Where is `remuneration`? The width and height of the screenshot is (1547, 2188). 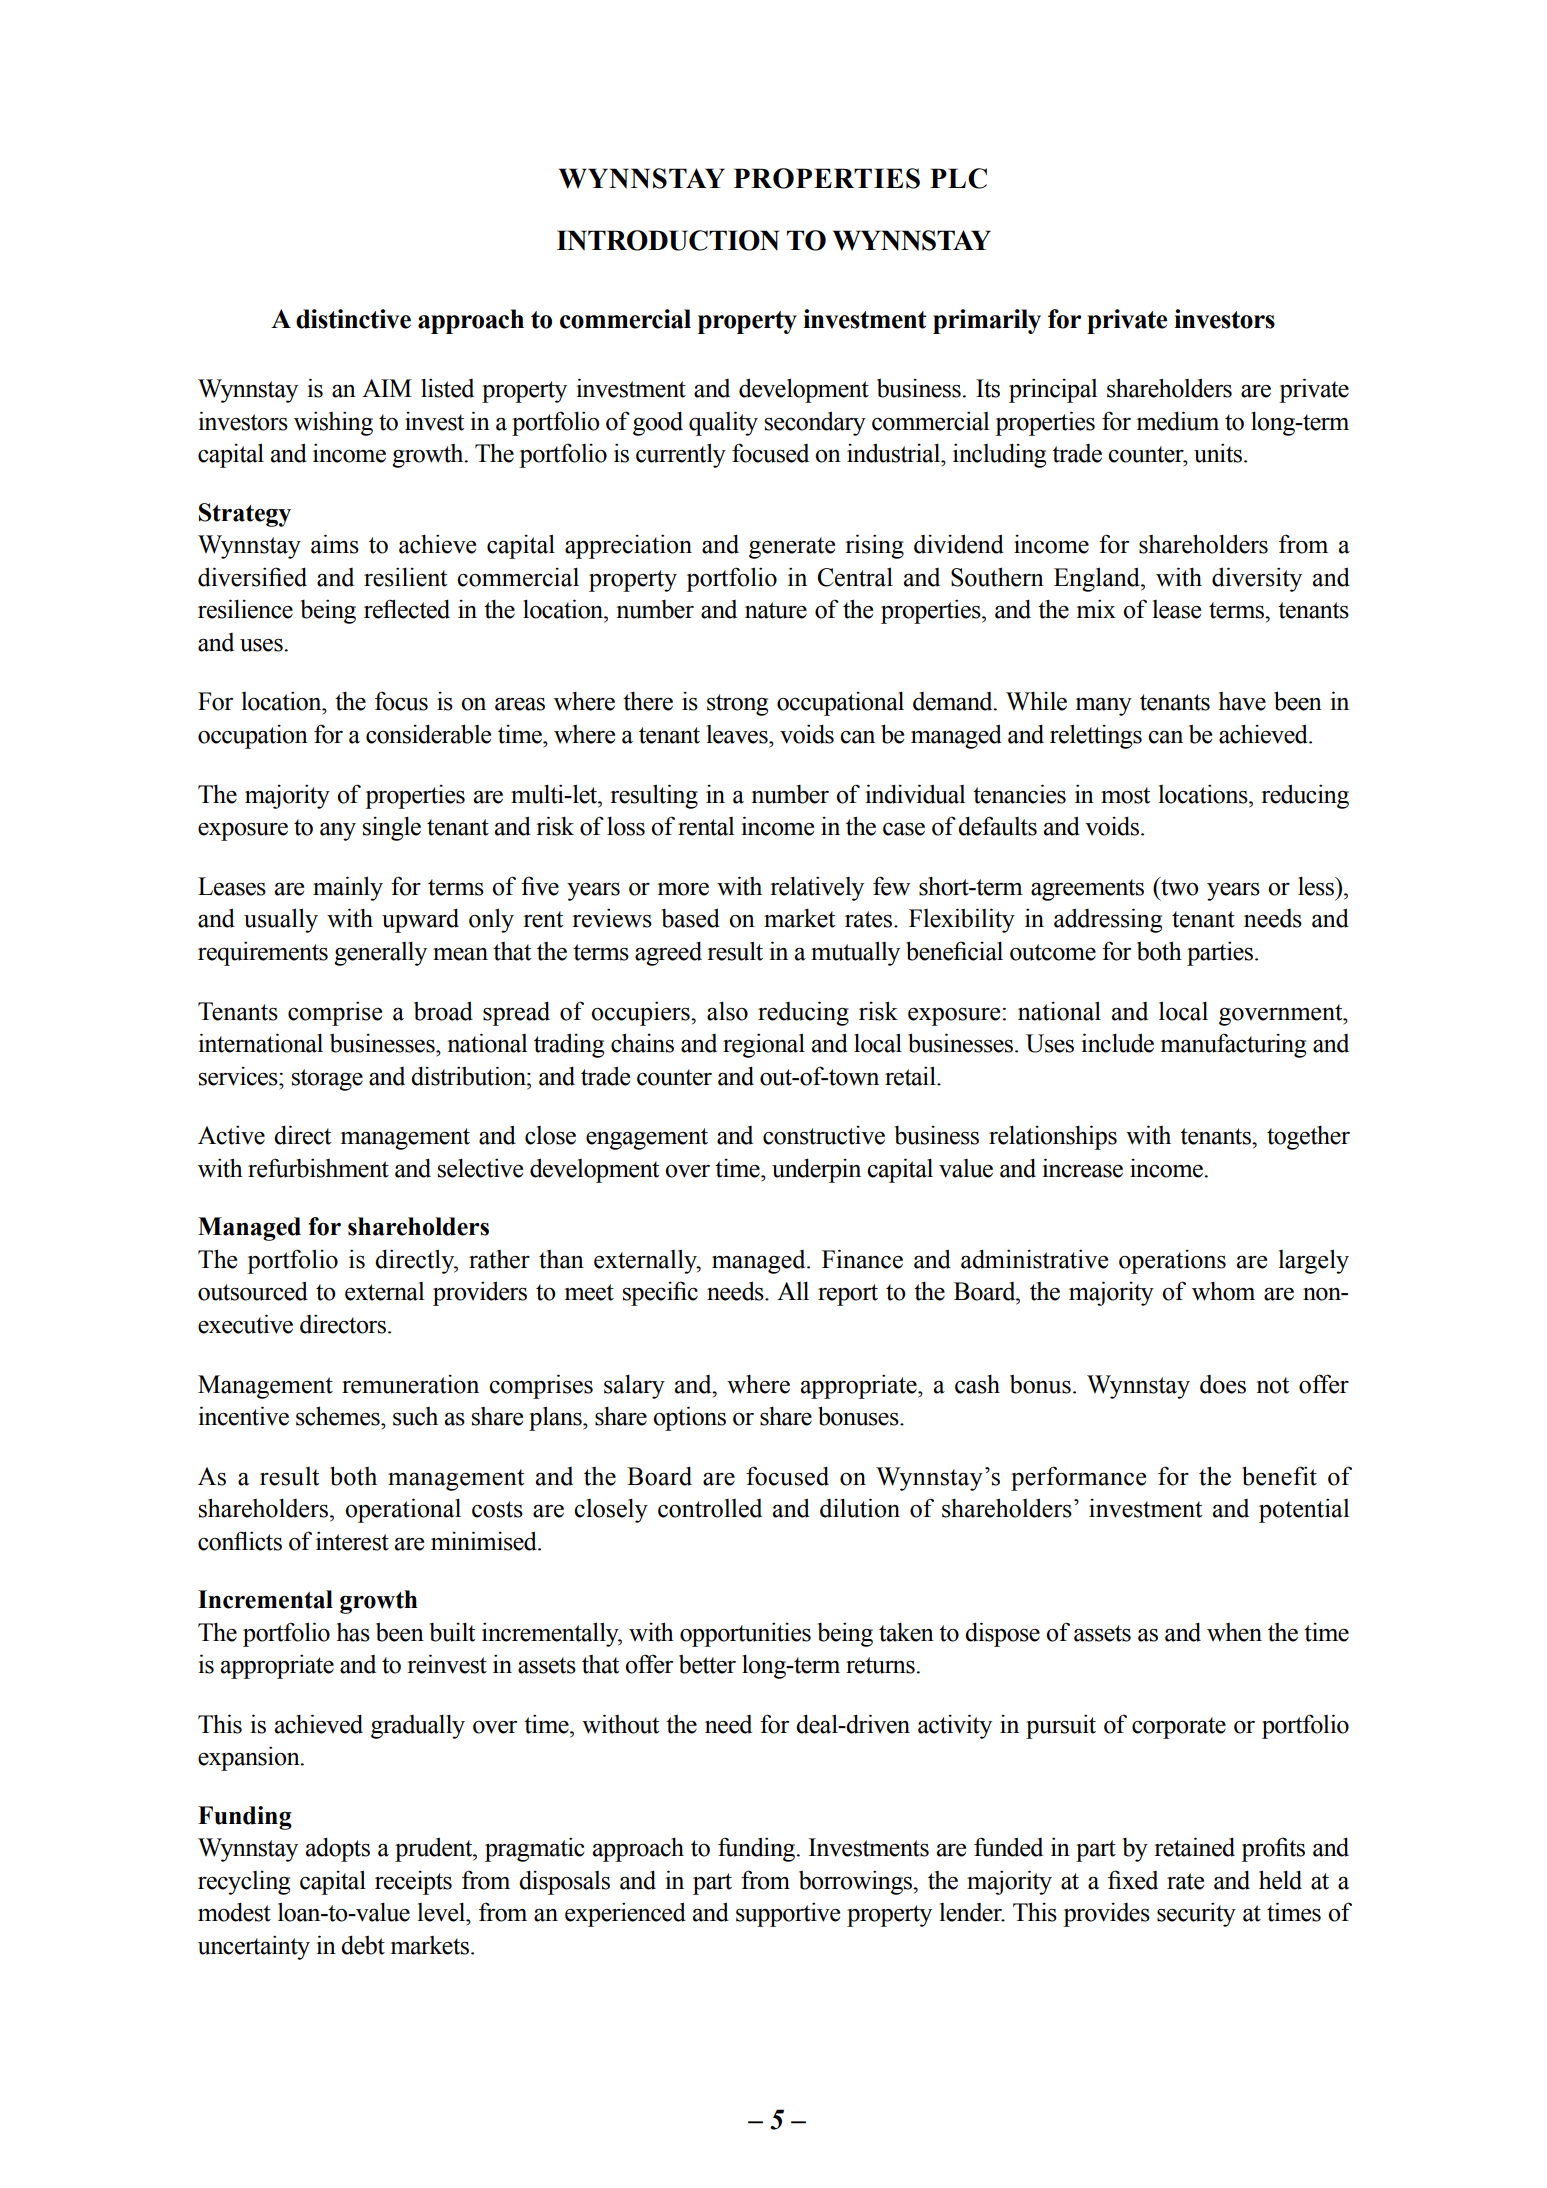 remuneration is located at coordinates (410, 1384).
